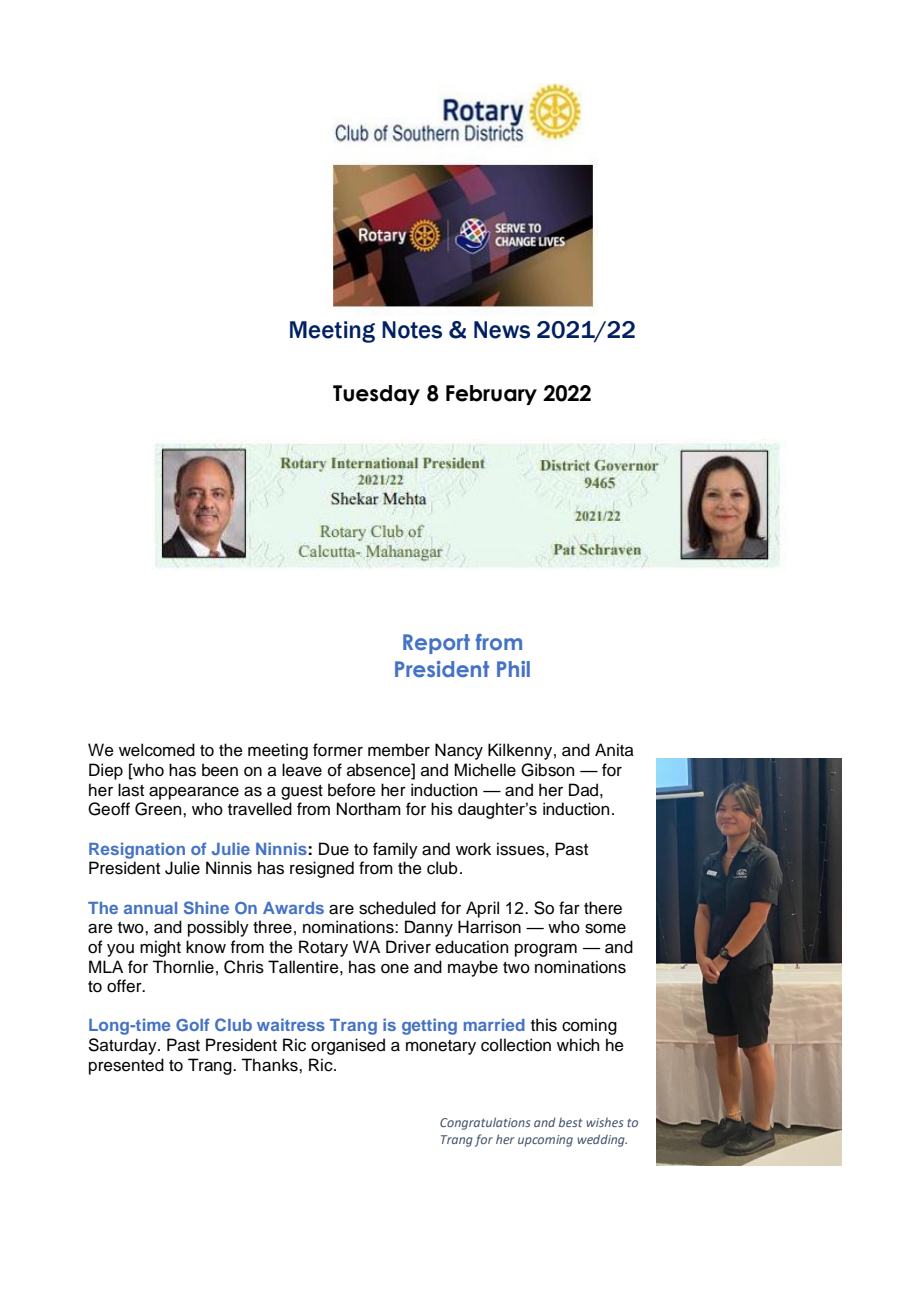 Image resolution: width=924 pixels, height=1308 pixels. Describe the element at coordinates (126, 1066) in the screenshot. I see `presented` at that location.
